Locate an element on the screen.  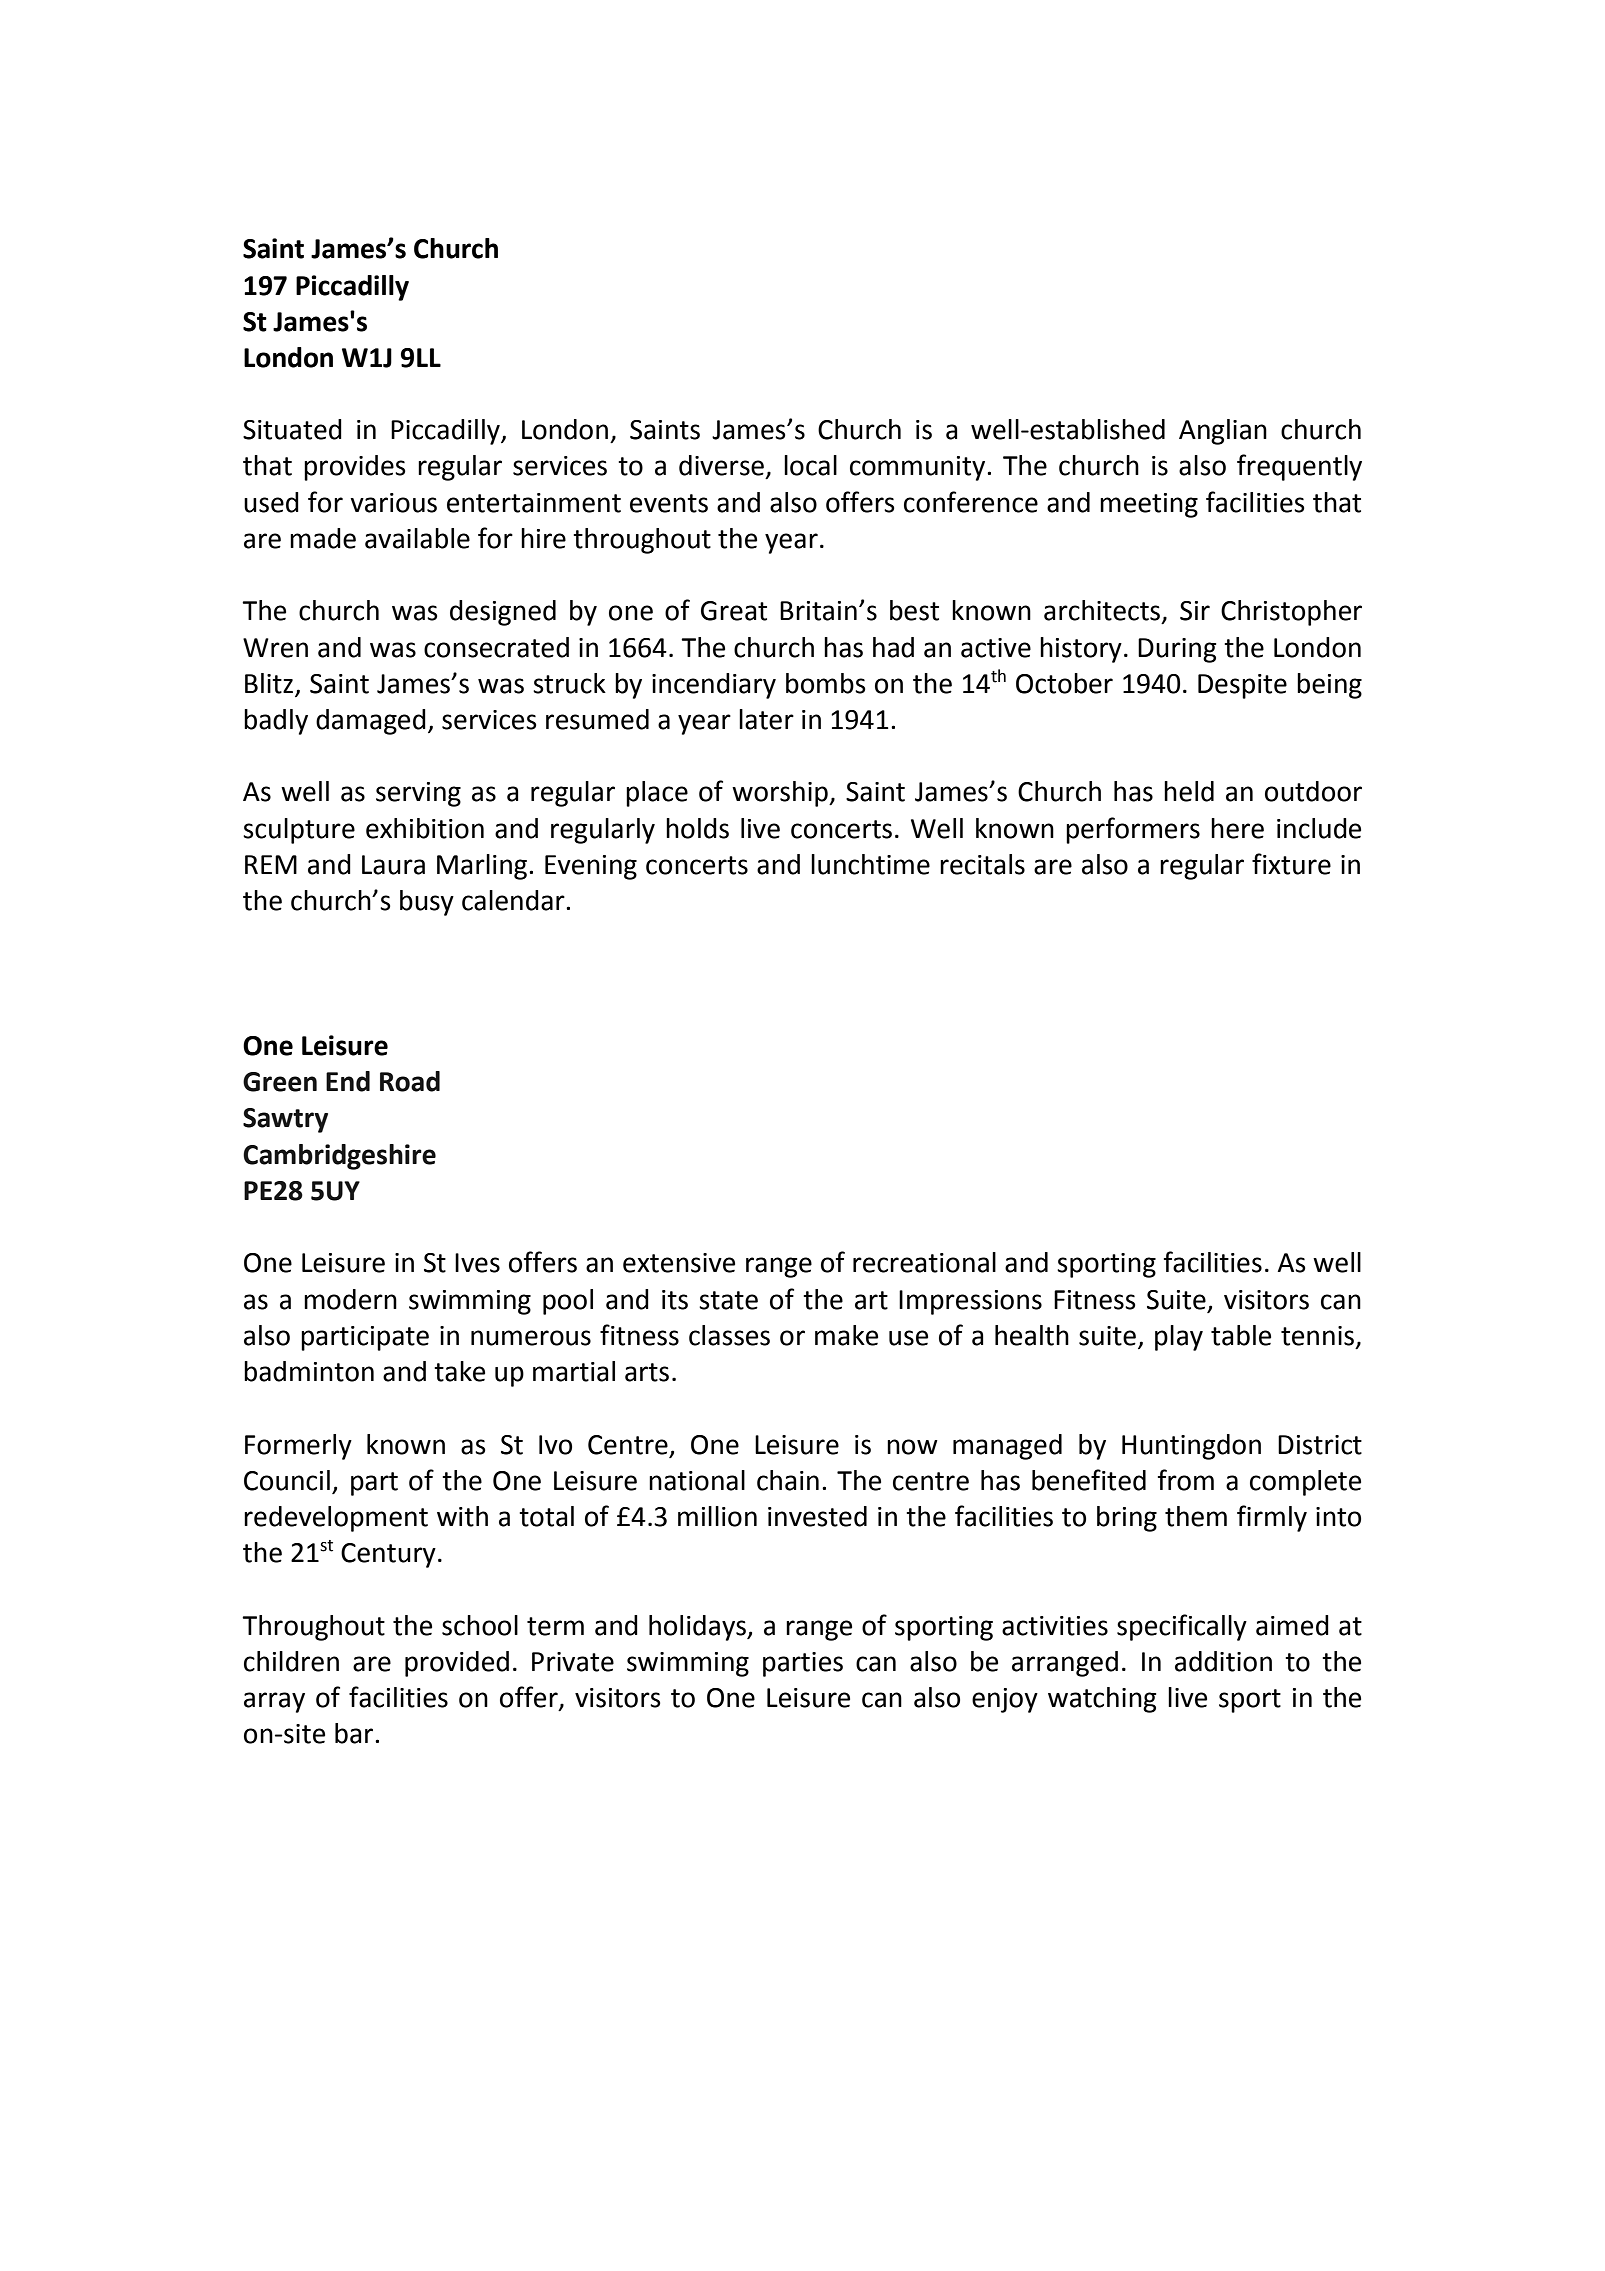
Road is located at coordinates (410, 1081).
